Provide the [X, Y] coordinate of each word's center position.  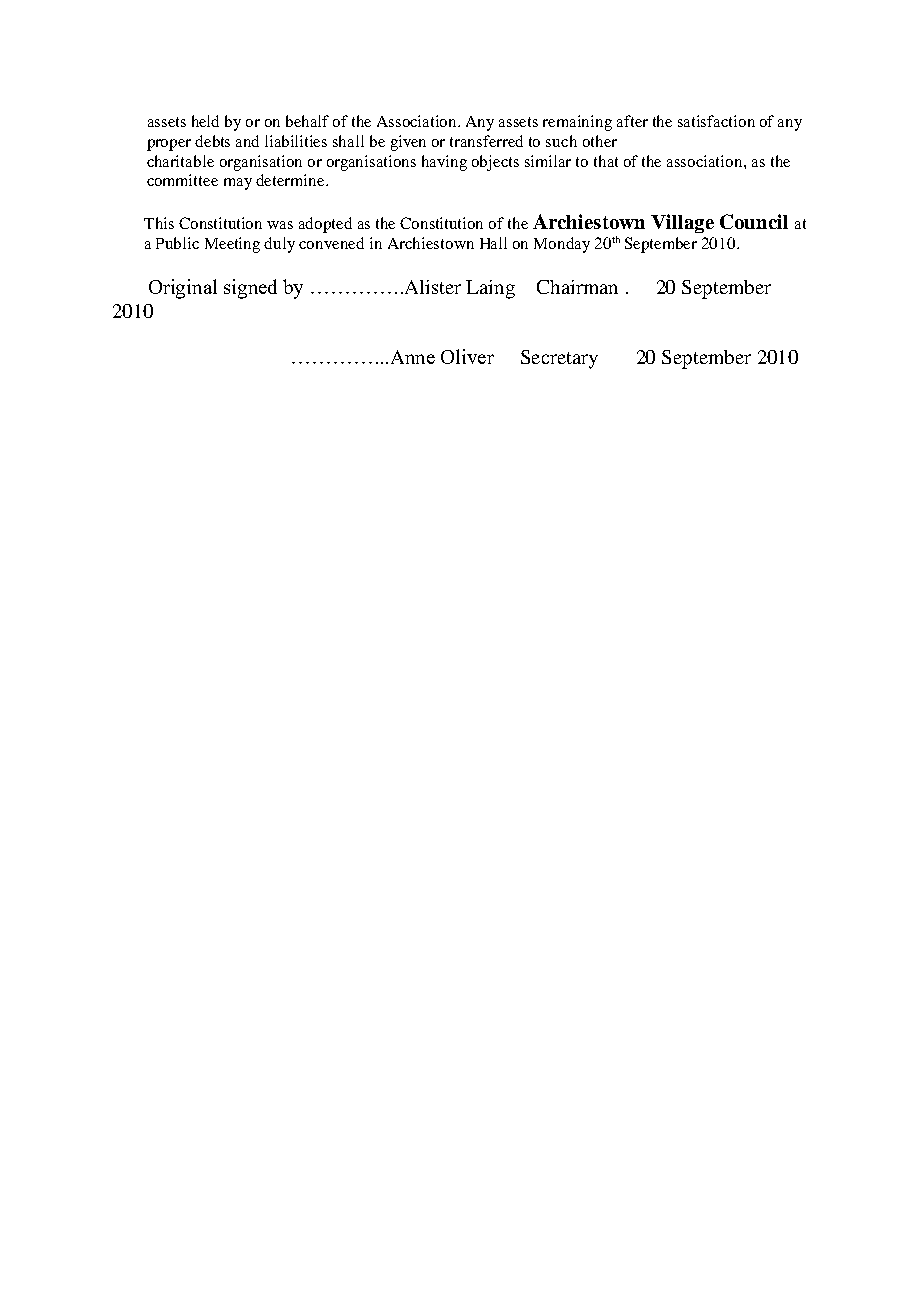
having [444, 163]
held [205, 121]
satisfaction [716, 121]
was [280, 225]
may [238, 184]
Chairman [577, 287]
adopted [325, 225]
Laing [490, 289]
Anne [411, 357]
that [606, 161]
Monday [562, 245]
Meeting [232, 245]
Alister [431, 287]
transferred [486, 141]
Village [682, 223]
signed [250, 289]
